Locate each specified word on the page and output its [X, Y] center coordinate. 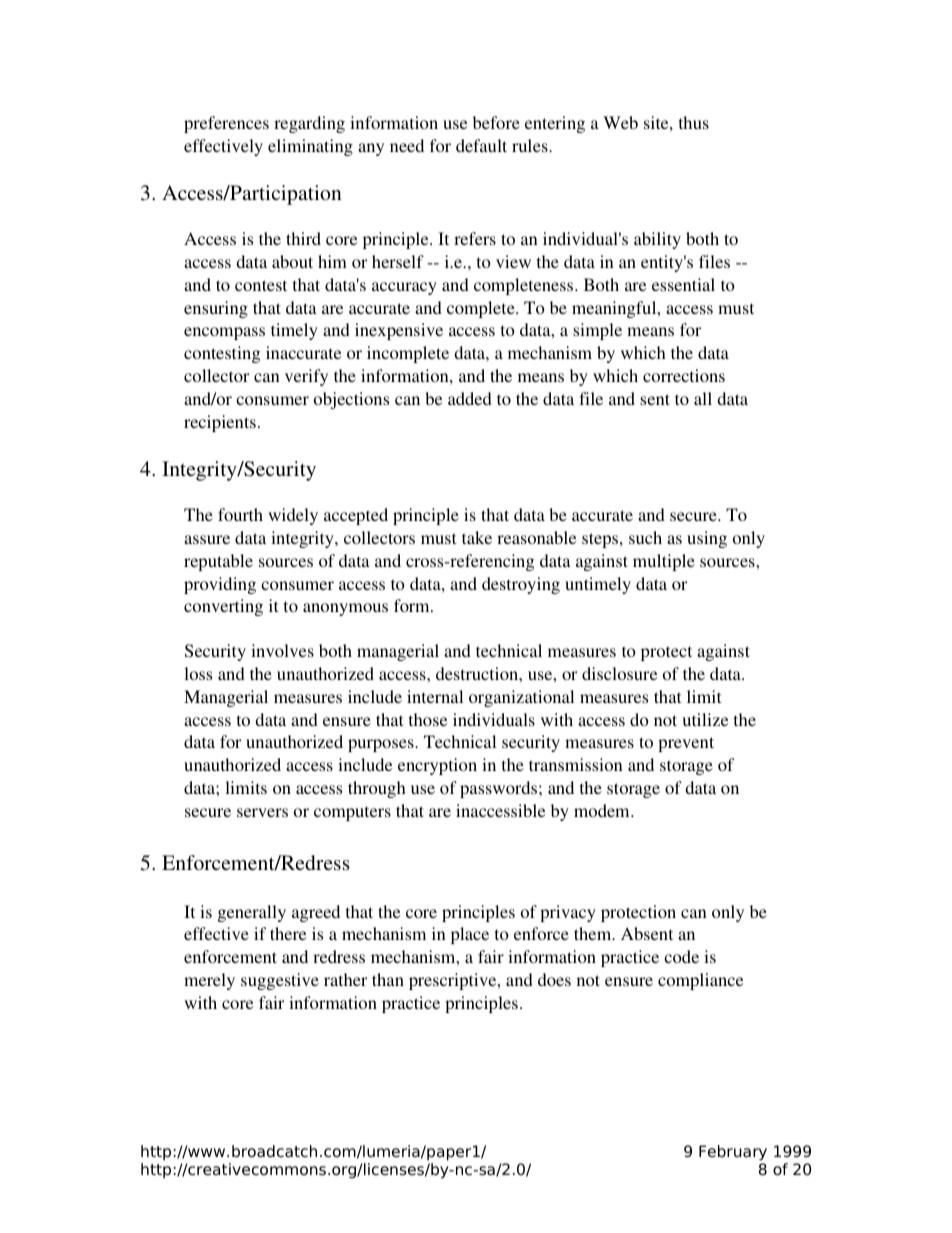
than [388, 979]
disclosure [619, 673]
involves [282, 650]
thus [694, 122]
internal [435, 696]
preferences [226, 124]
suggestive [280, 981]
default [481, 145]
